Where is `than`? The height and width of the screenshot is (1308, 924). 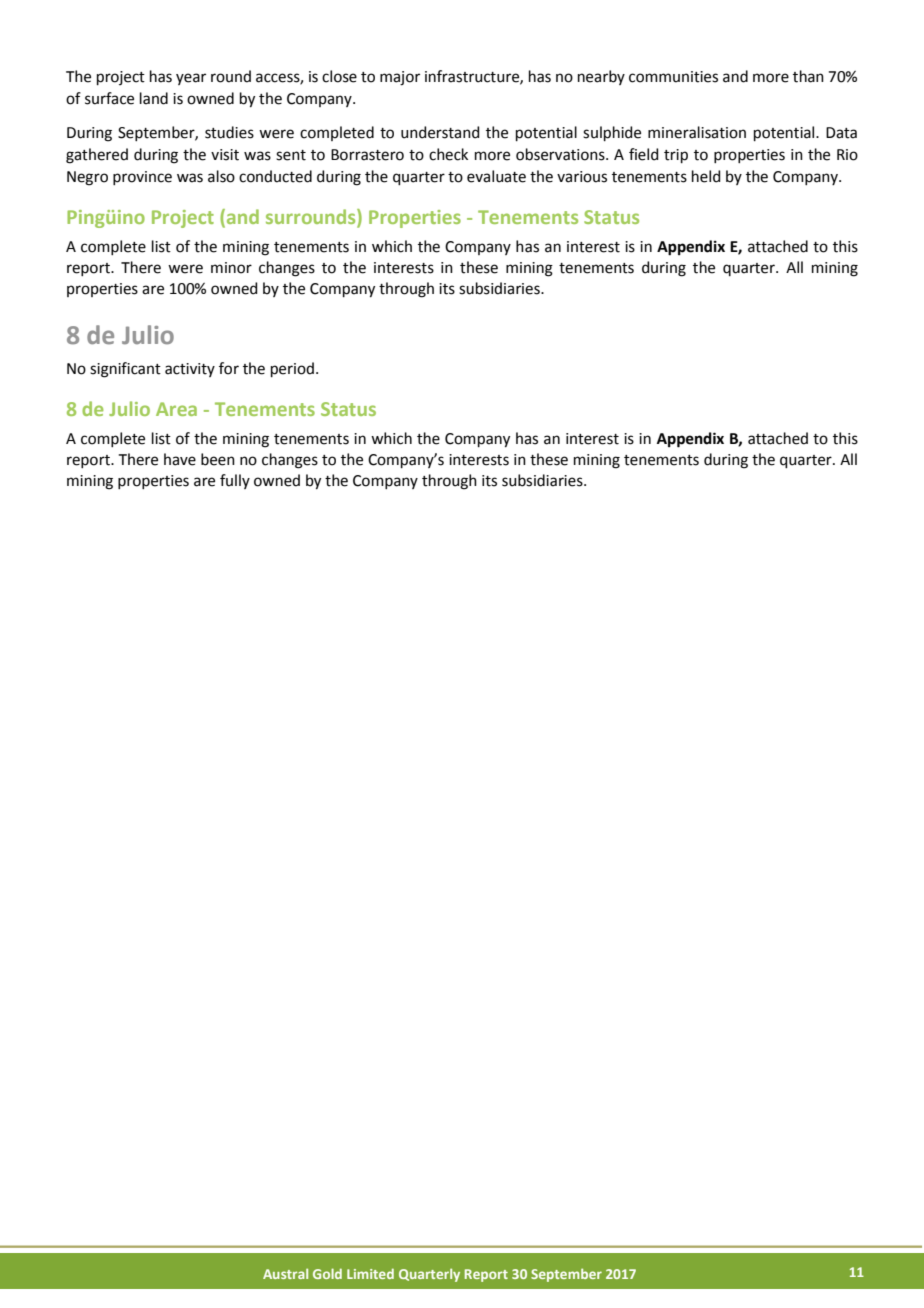 than is located at coordinates (808, 76).
